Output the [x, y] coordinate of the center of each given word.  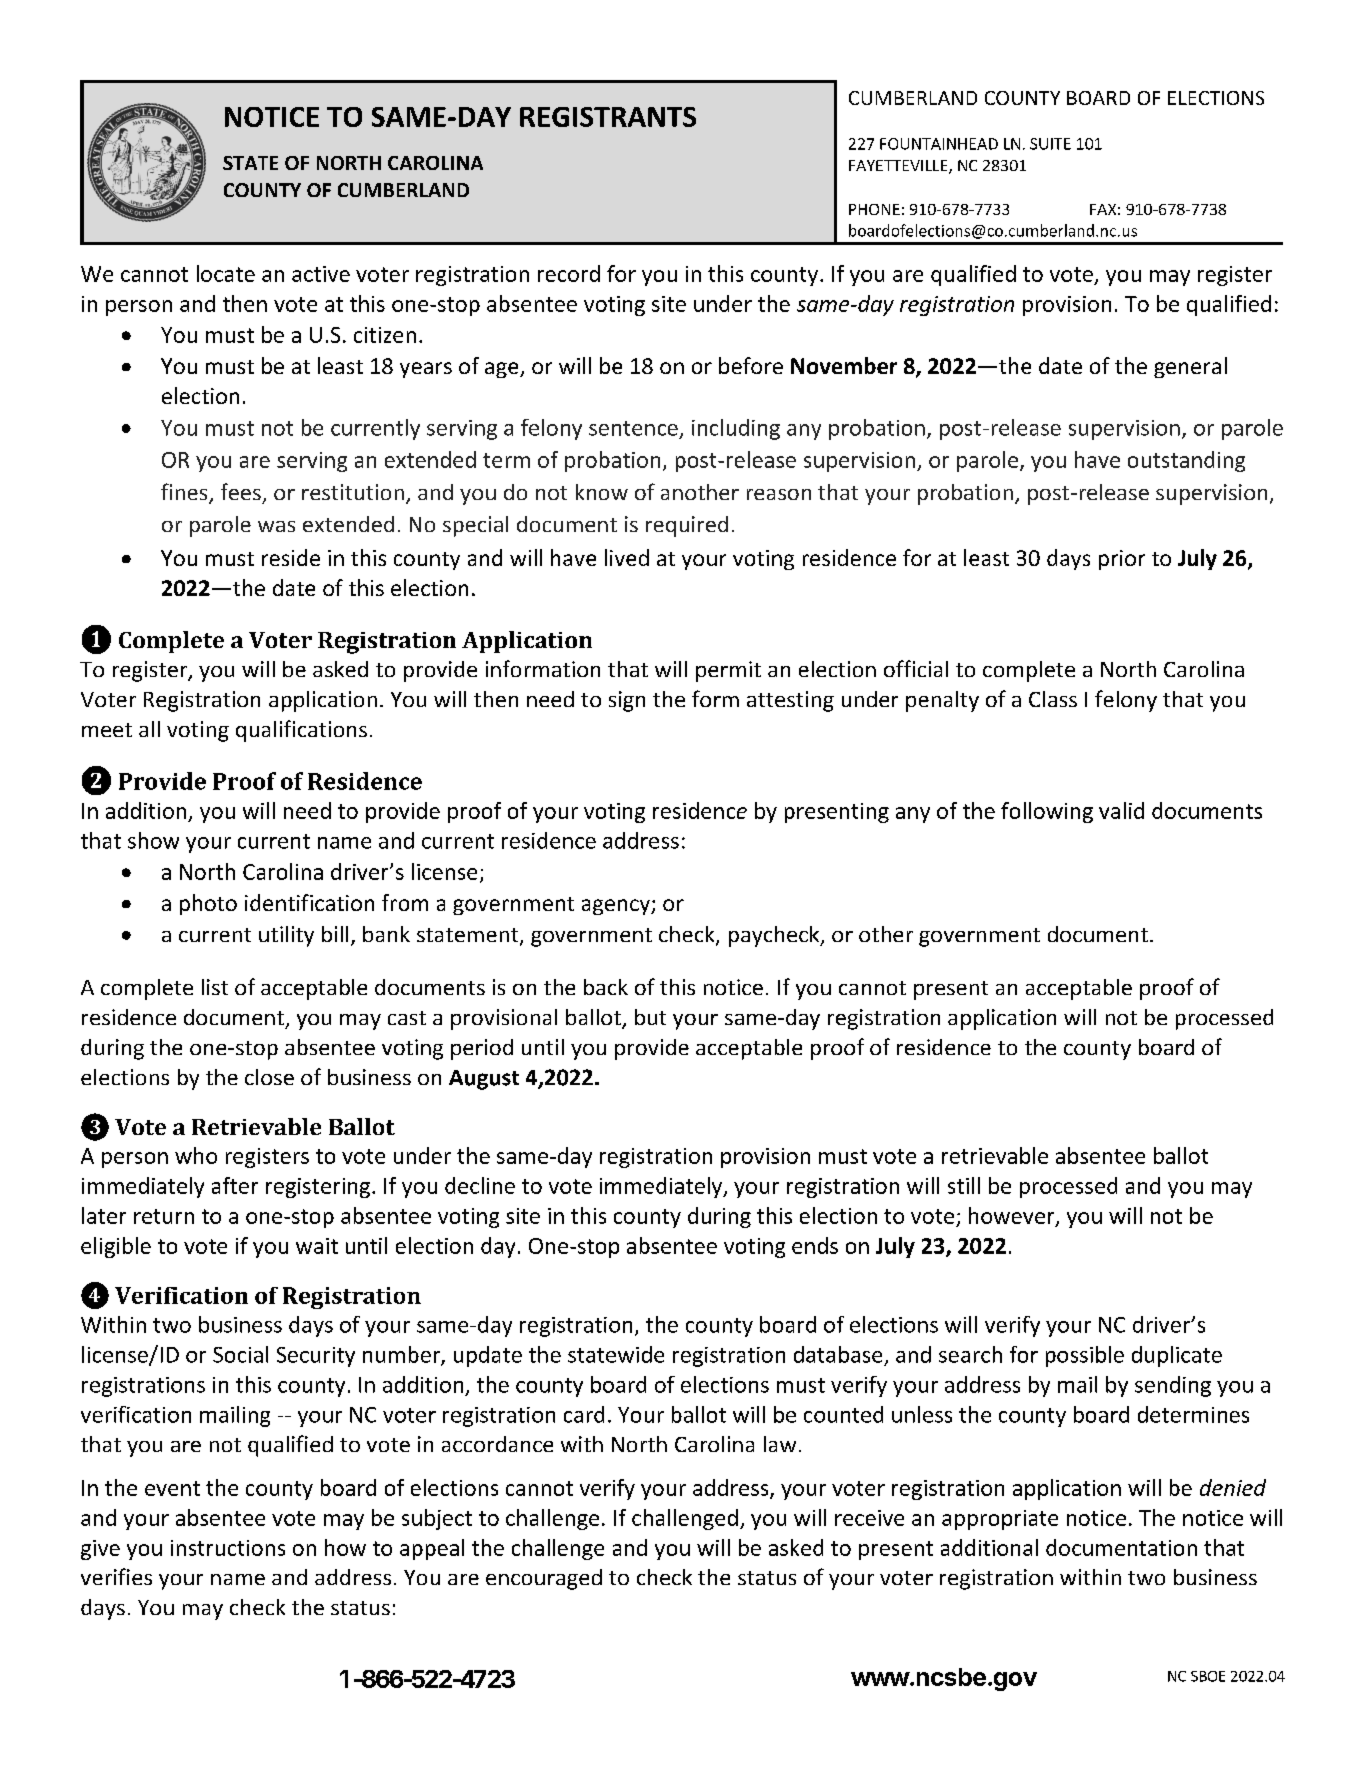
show [153, 840]
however [1013, 1216]
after [235, 1185]
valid [1121, 810]
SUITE [1050, 144]
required [687, 526]
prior [1122, 560]
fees [241, 491]
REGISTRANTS [608, 117]
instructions [228, 1548]
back [606, 987]
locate [226, 273]
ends [815, 1245]
